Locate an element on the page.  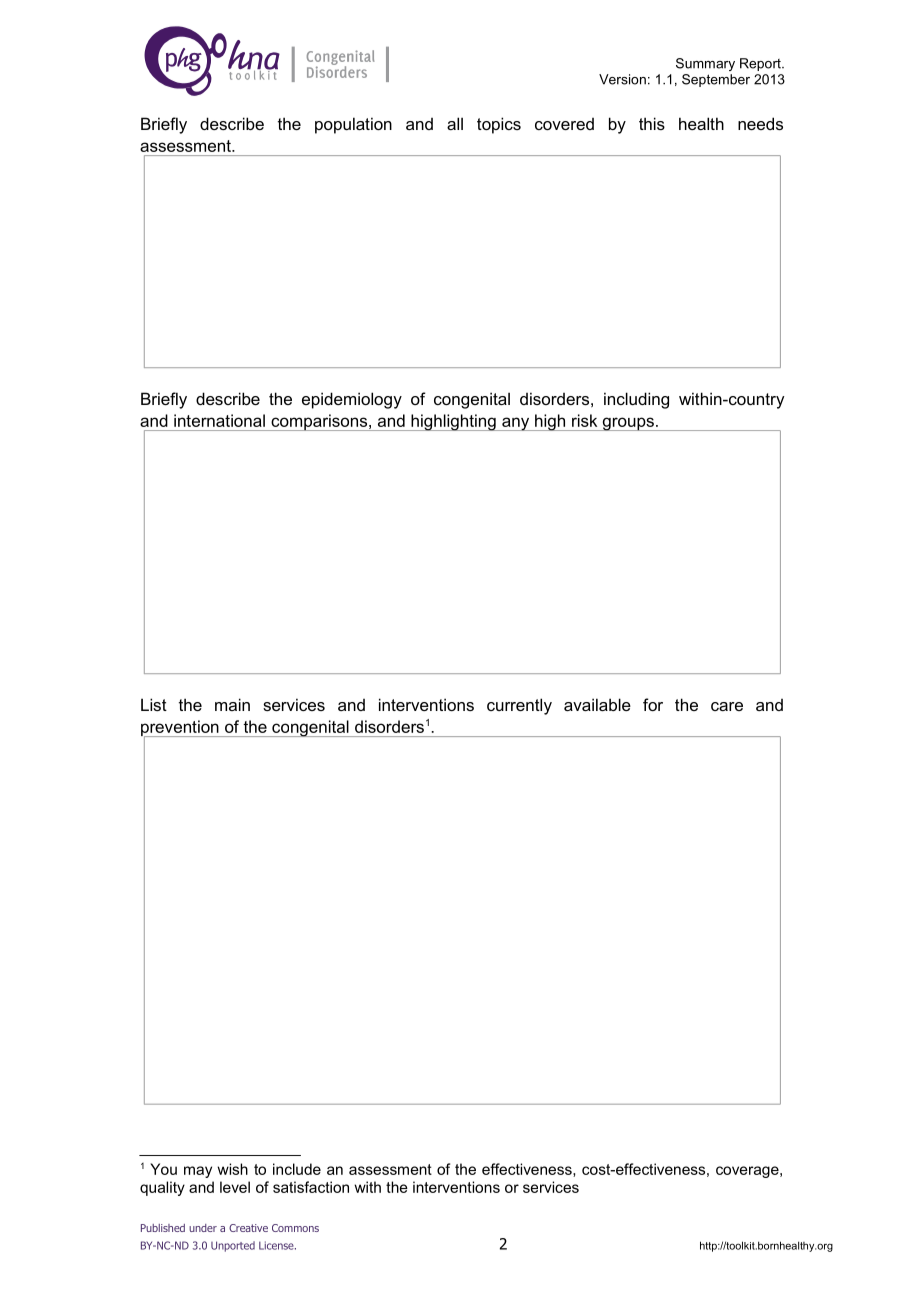
currently is located at coordinates (519, 706).
